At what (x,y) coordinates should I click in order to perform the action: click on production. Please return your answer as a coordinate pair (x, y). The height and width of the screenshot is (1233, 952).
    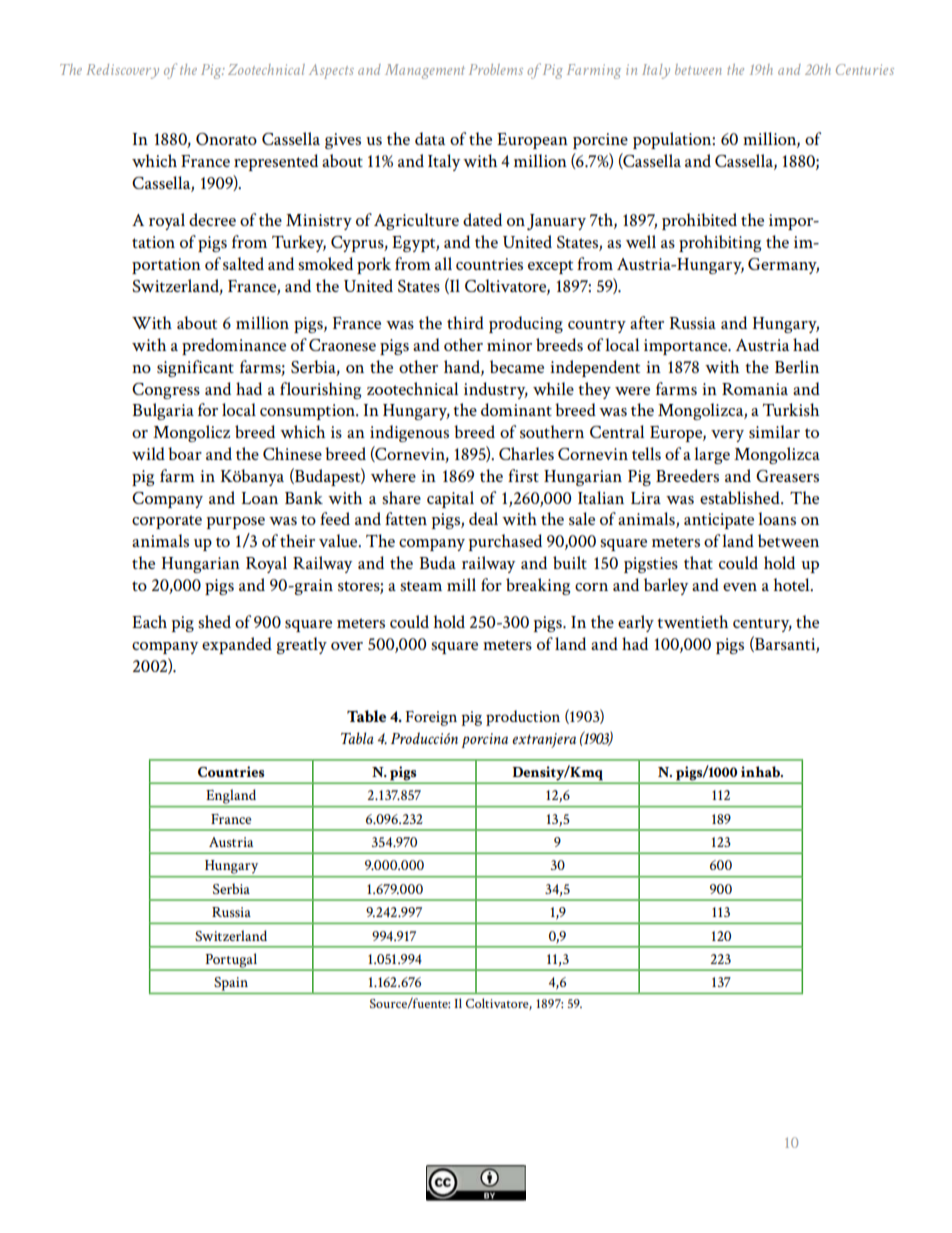
    Looking at the image, I should click on (523, 718).
